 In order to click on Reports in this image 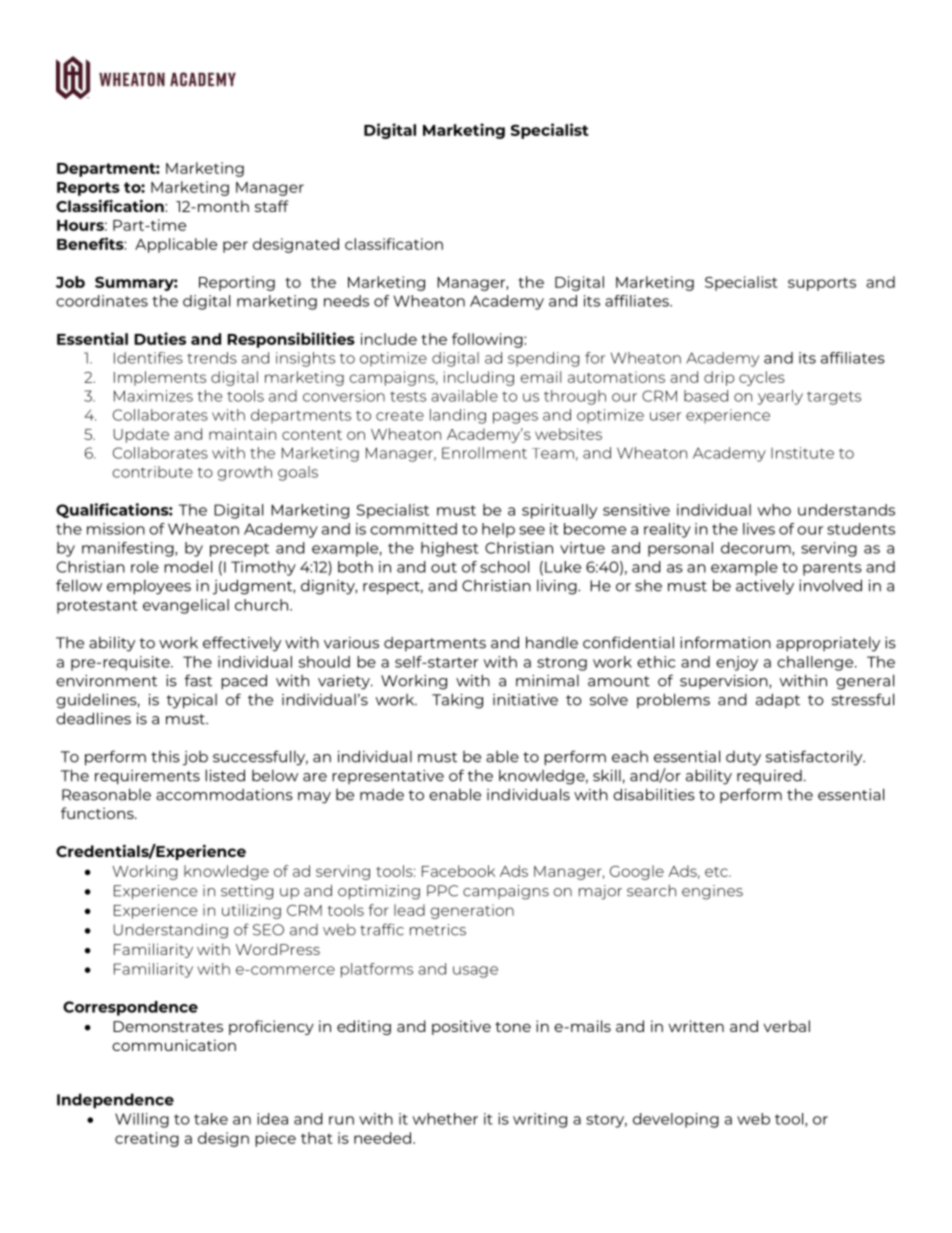, I will do `click(88, 189)`.
